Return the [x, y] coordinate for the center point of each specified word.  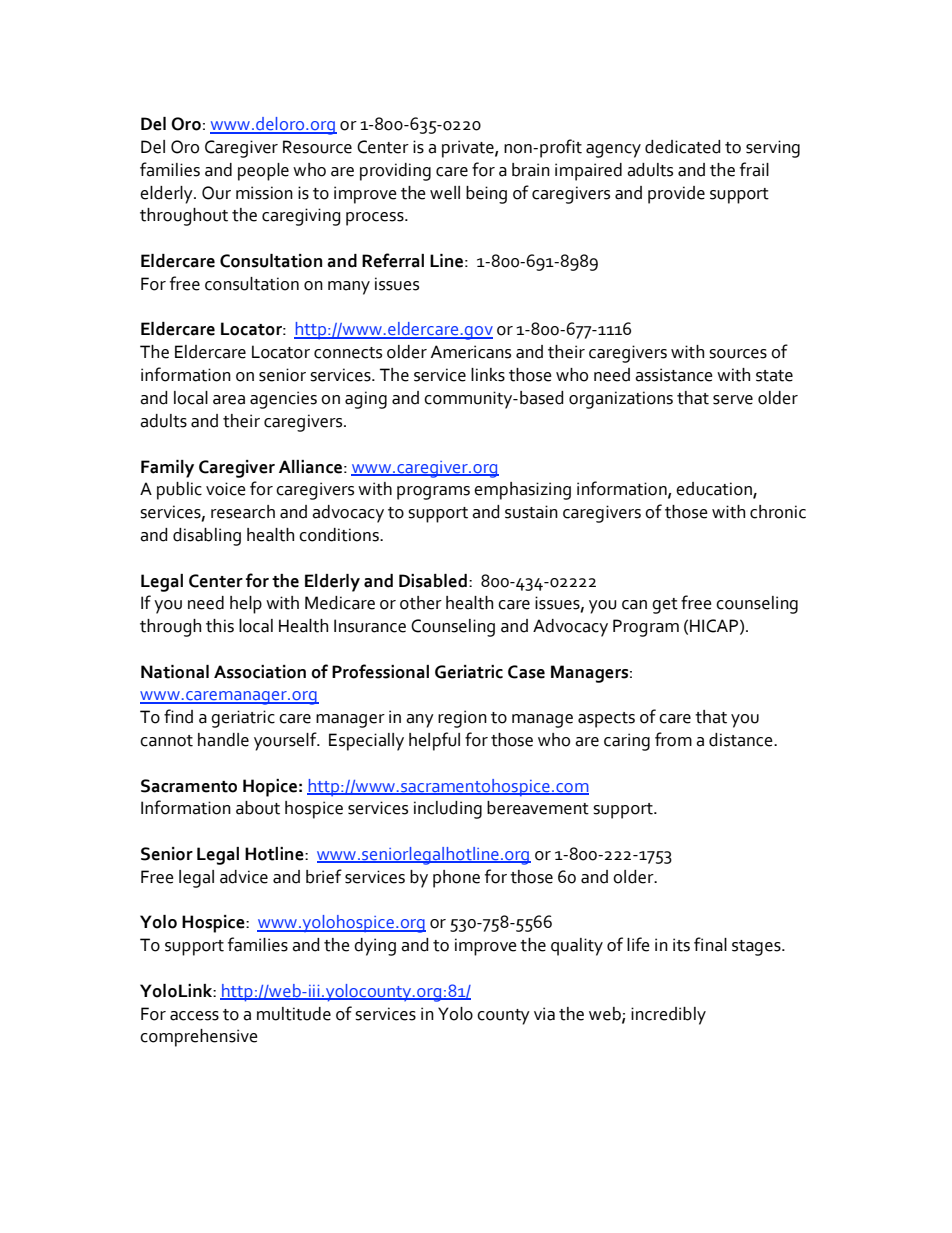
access [194, 1016]
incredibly [668, 1016]
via [544, 1014]
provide [676, 195]
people [263, 172]
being [486, 195]
